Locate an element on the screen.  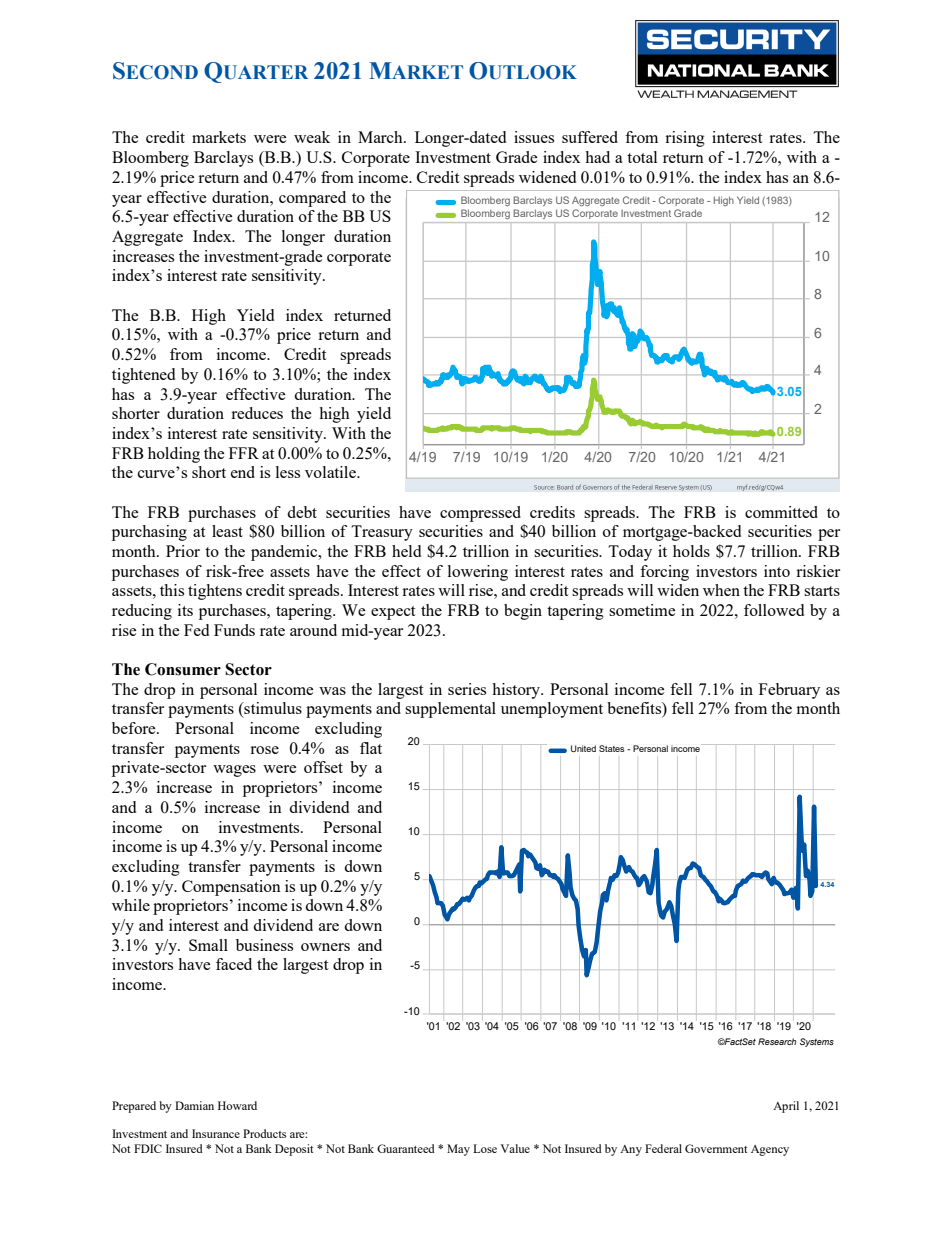
owners is located at coordinates (325, 947).
